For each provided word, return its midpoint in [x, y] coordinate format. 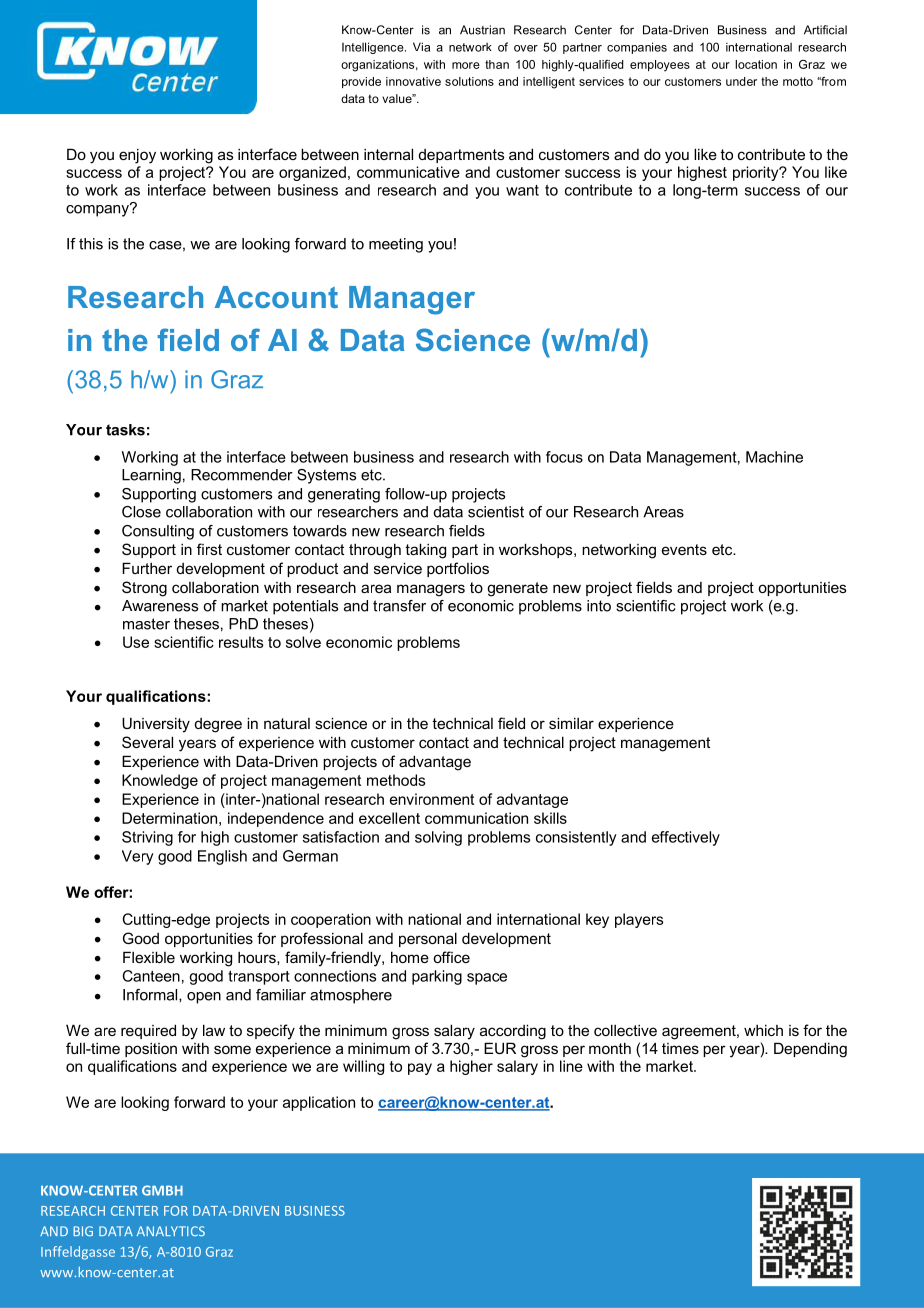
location [756, 64]
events [684, 549]
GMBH [162, 1190]
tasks [125, 430]
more [466, 65]
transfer [399, 606]
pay [420, 1069]
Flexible [149, 957]
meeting [396, 245]
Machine [774, 457]
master [146, 624]
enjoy [137, 156]
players [639, 920]
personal [428, 939]
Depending [810, 1050]
